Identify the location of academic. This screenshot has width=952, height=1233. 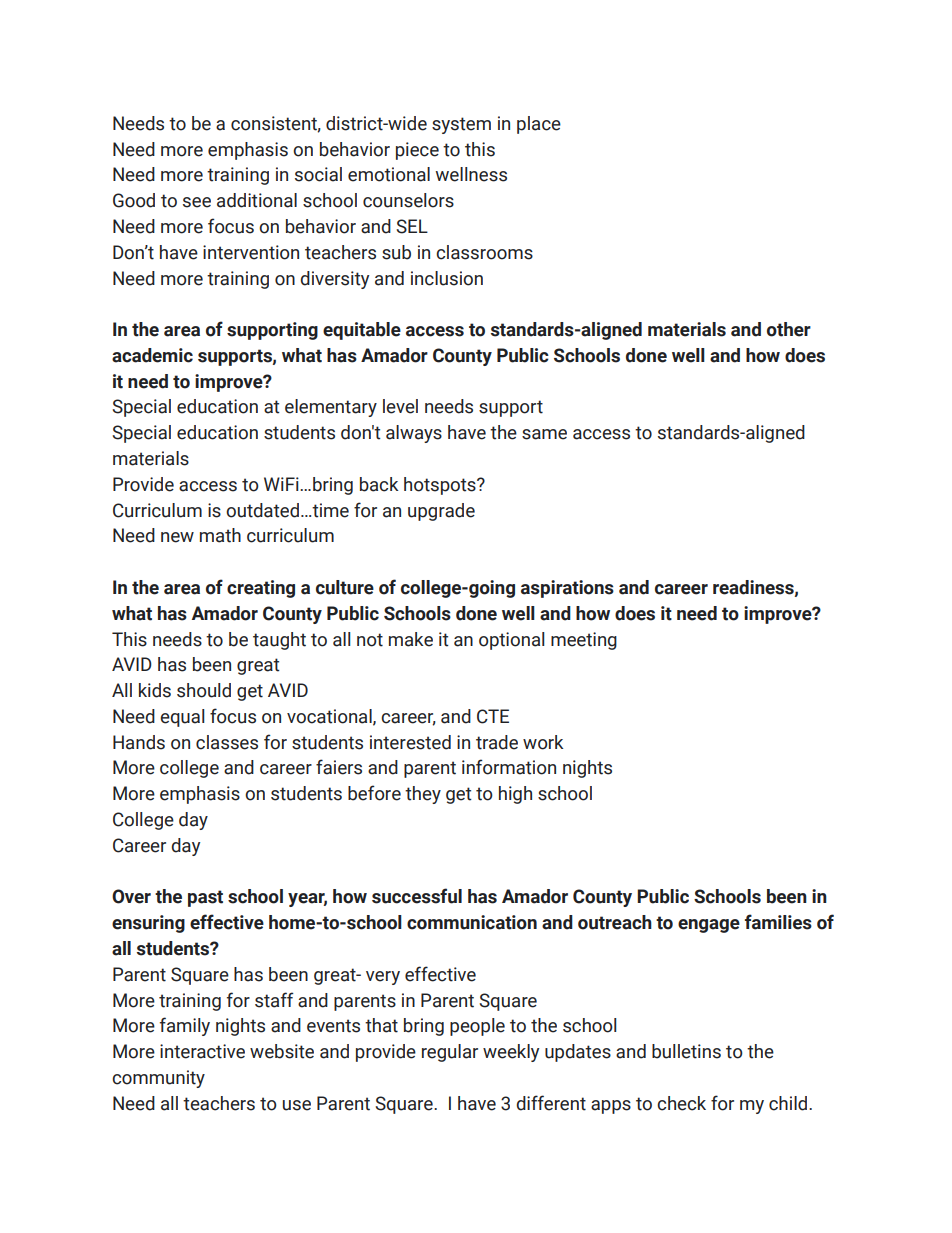
(152, 355).
